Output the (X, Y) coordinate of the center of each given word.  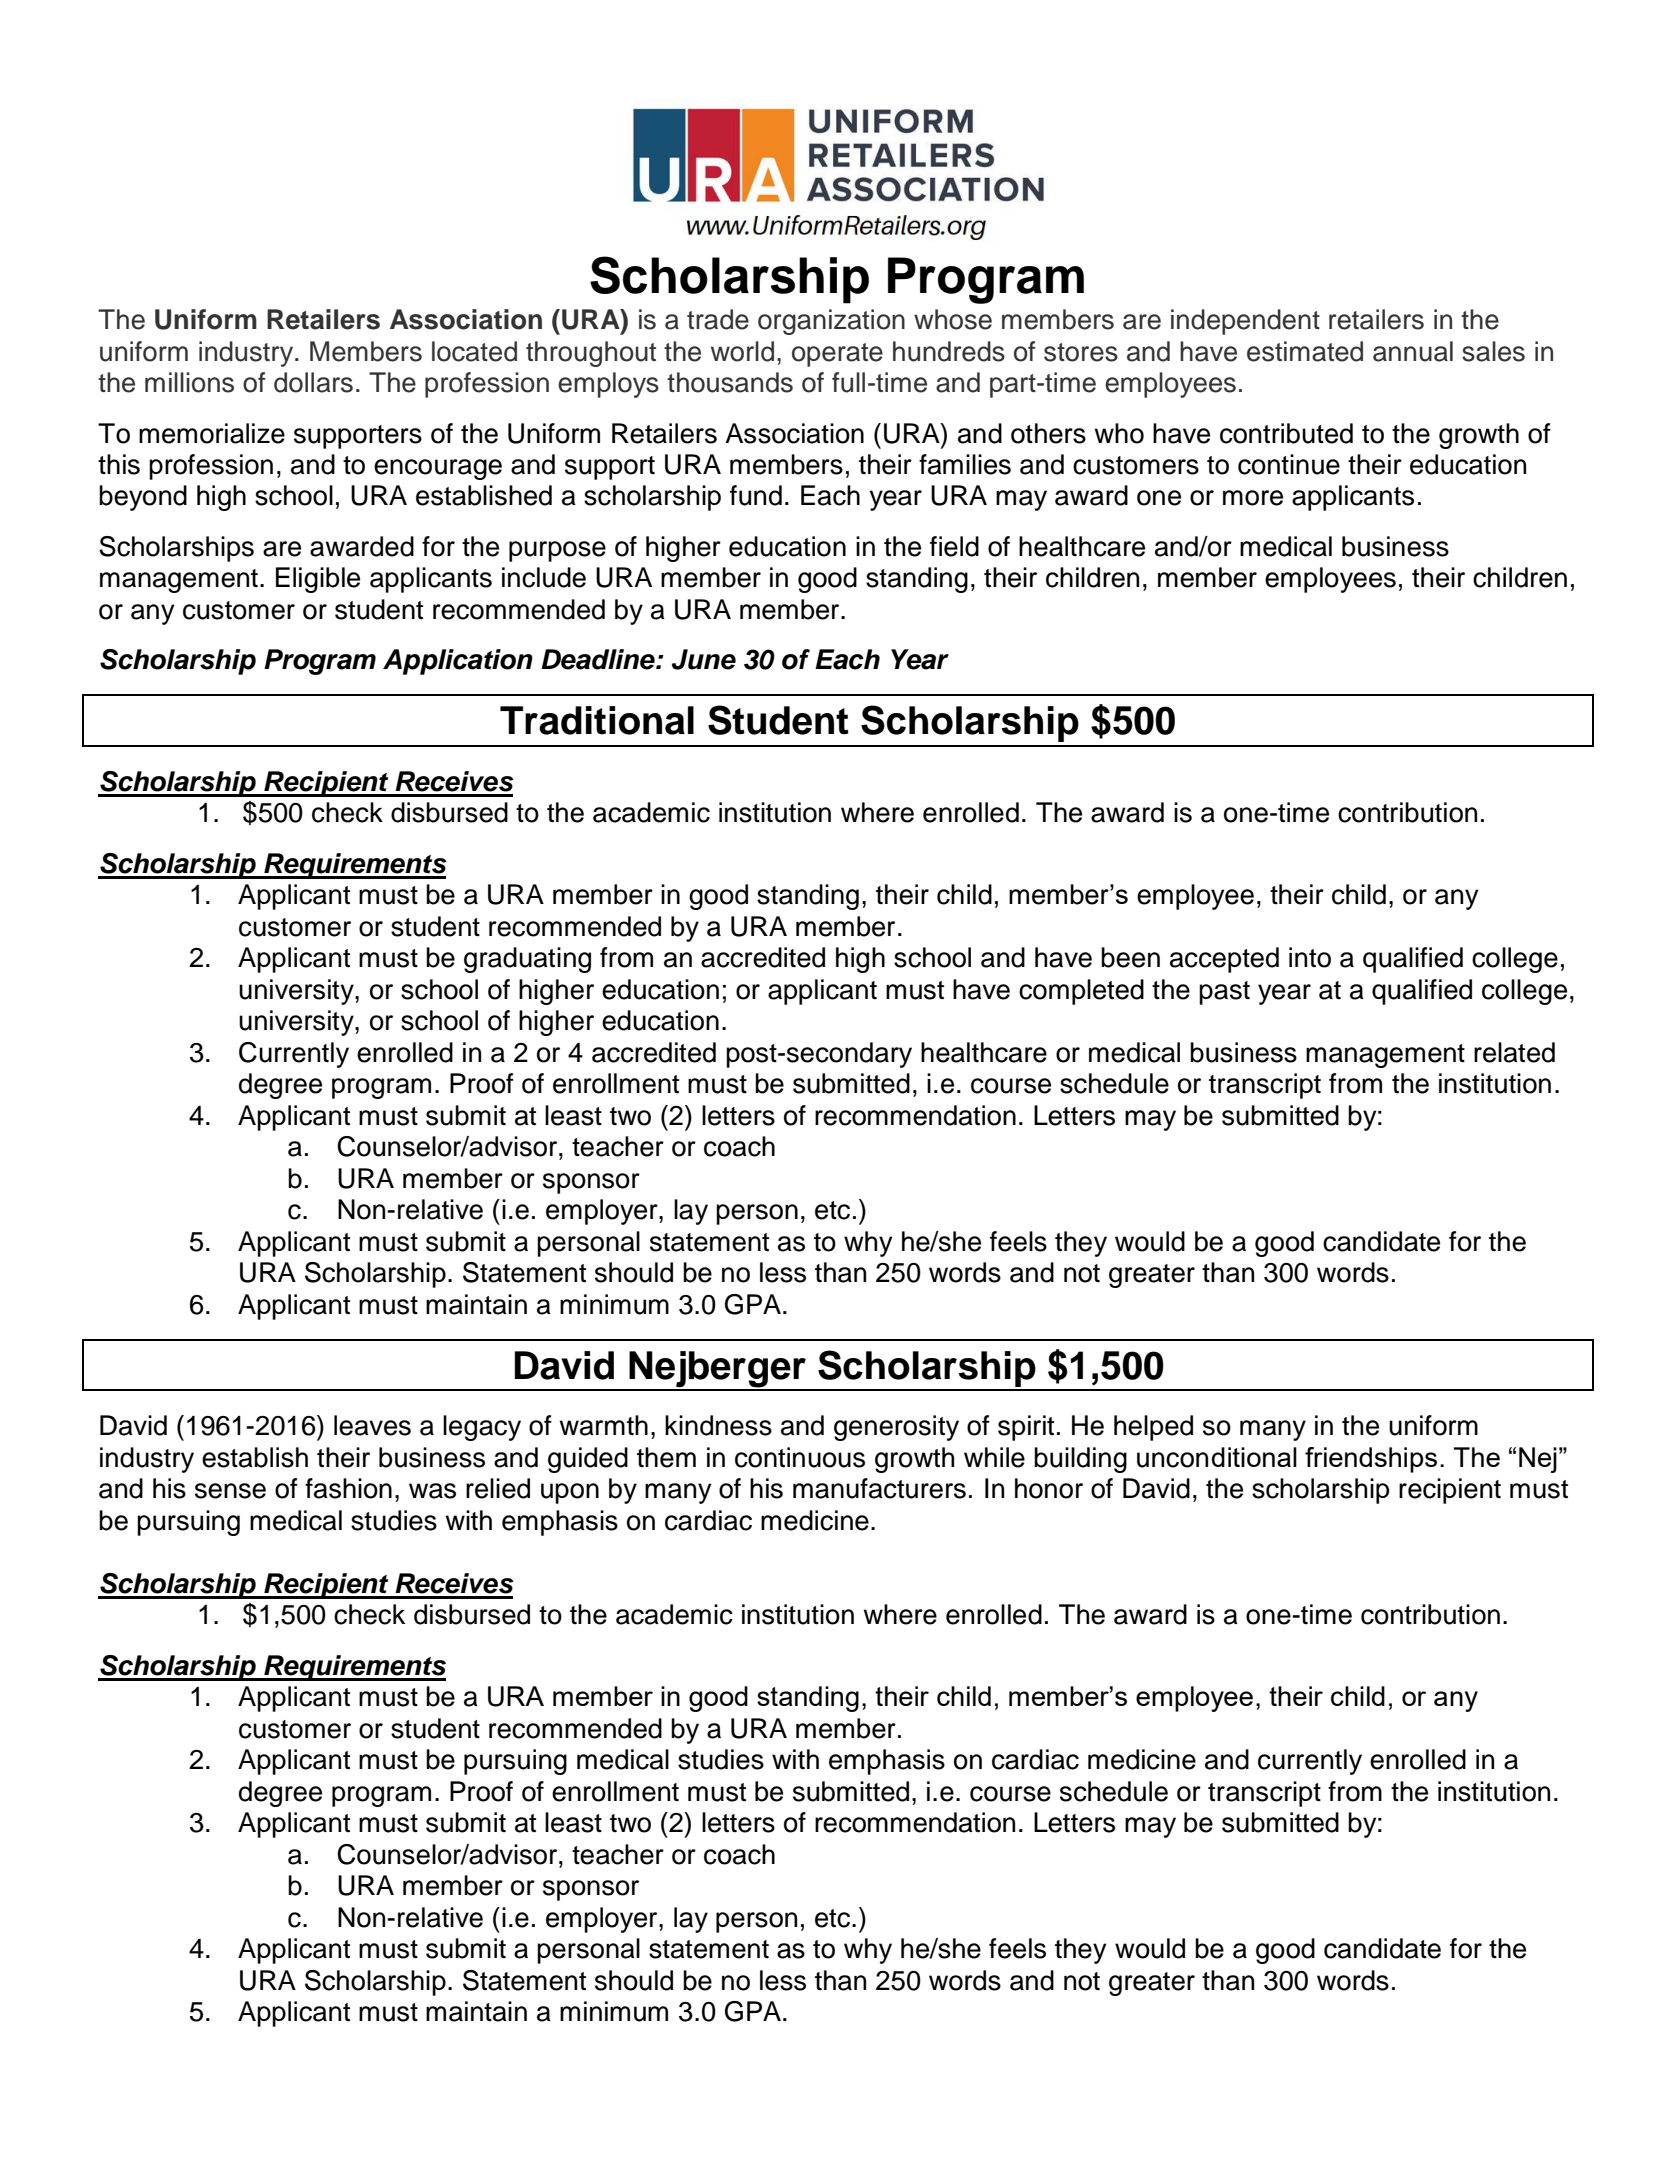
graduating (527, 960)
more (1253, 498)
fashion (348, 1488)
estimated (1305, 351)
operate (837, 355)
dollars (313, 382)
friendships (1371, 1460)
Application (458, 662)
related (1514, 1052)
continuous (800, 1457)
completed (1081, 992)
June (704, 659)
